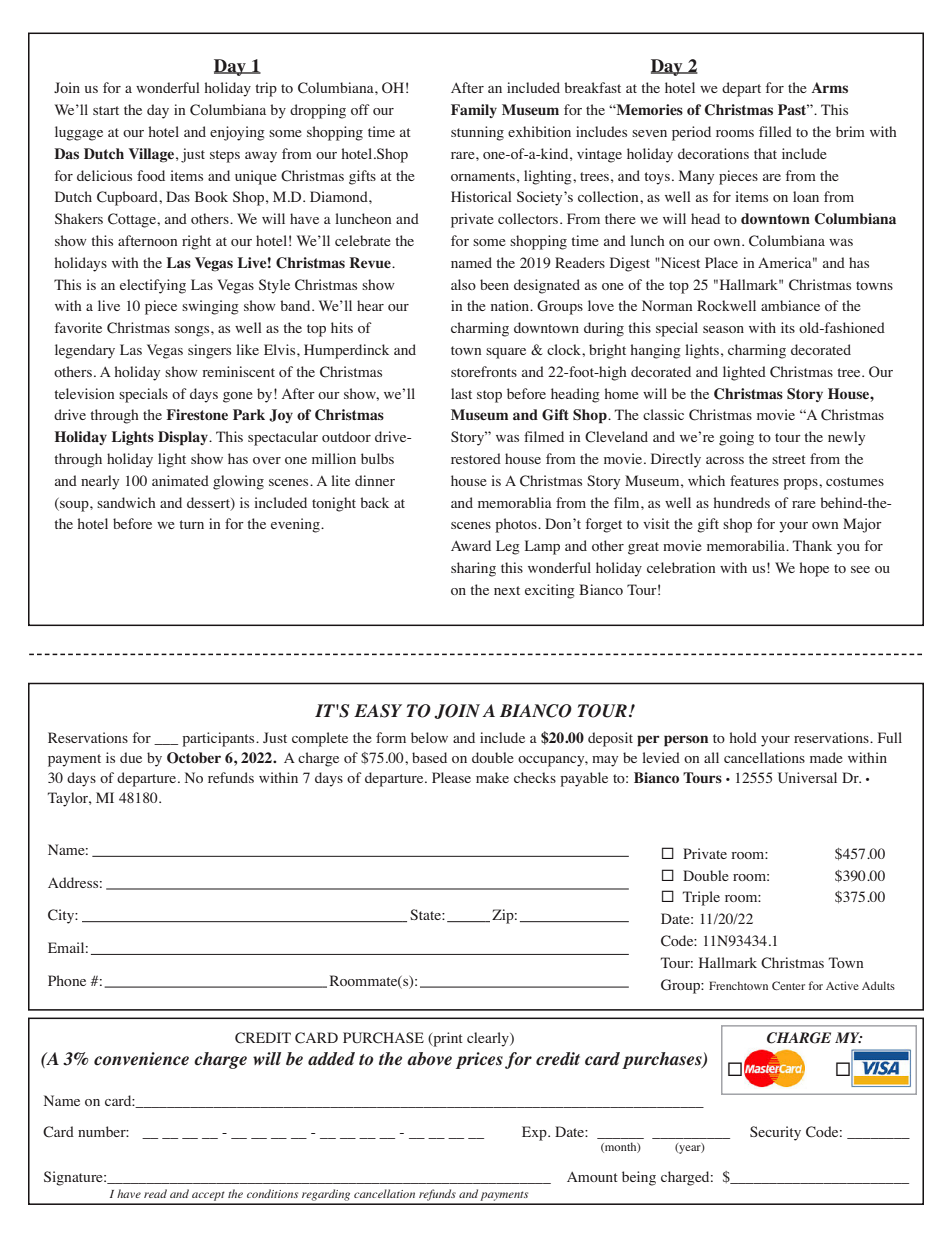 The height and width of the document is (1233, 952). I want to click on Family, so click(474, 111).
